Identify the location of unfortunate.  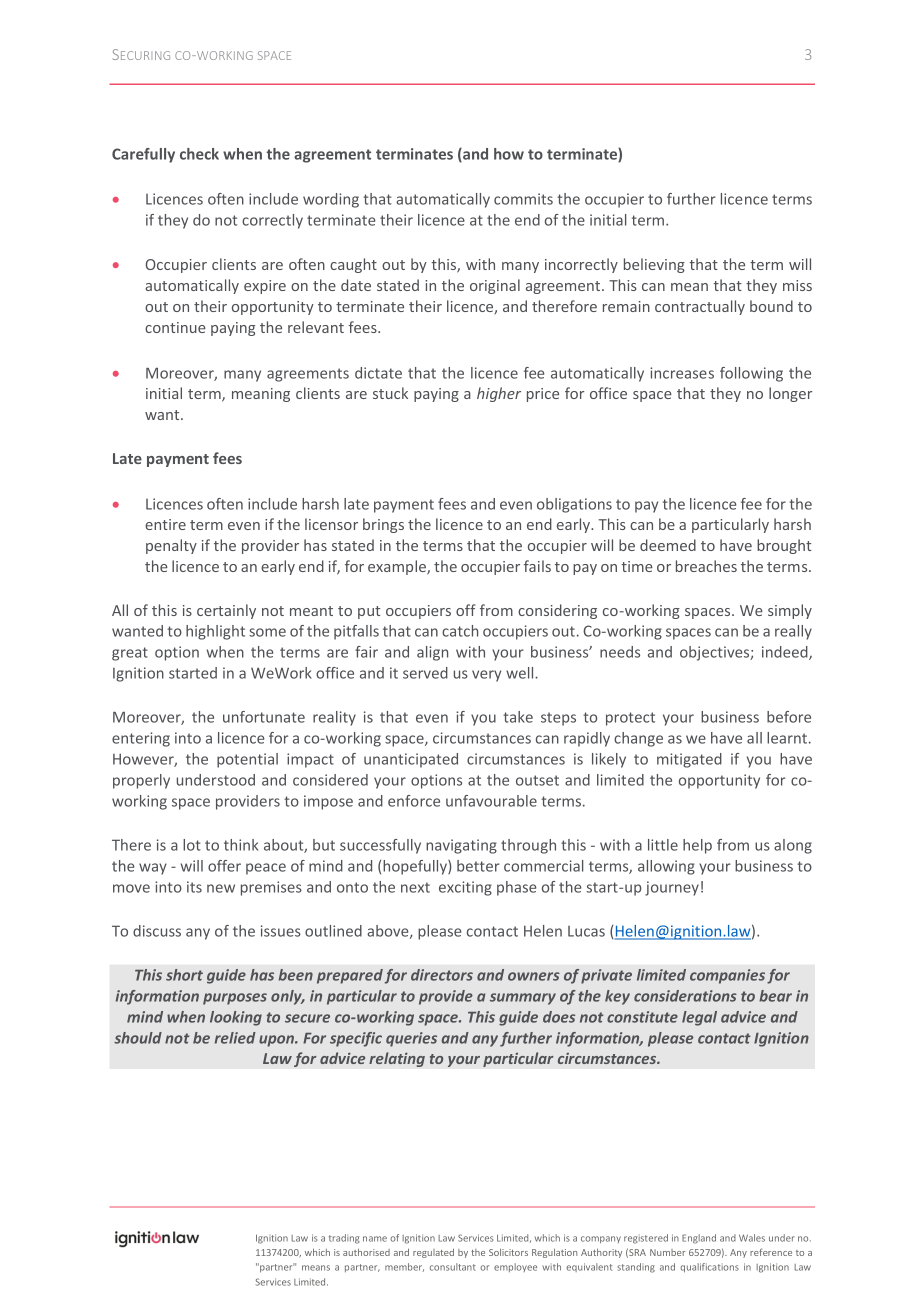
(264, 717).
